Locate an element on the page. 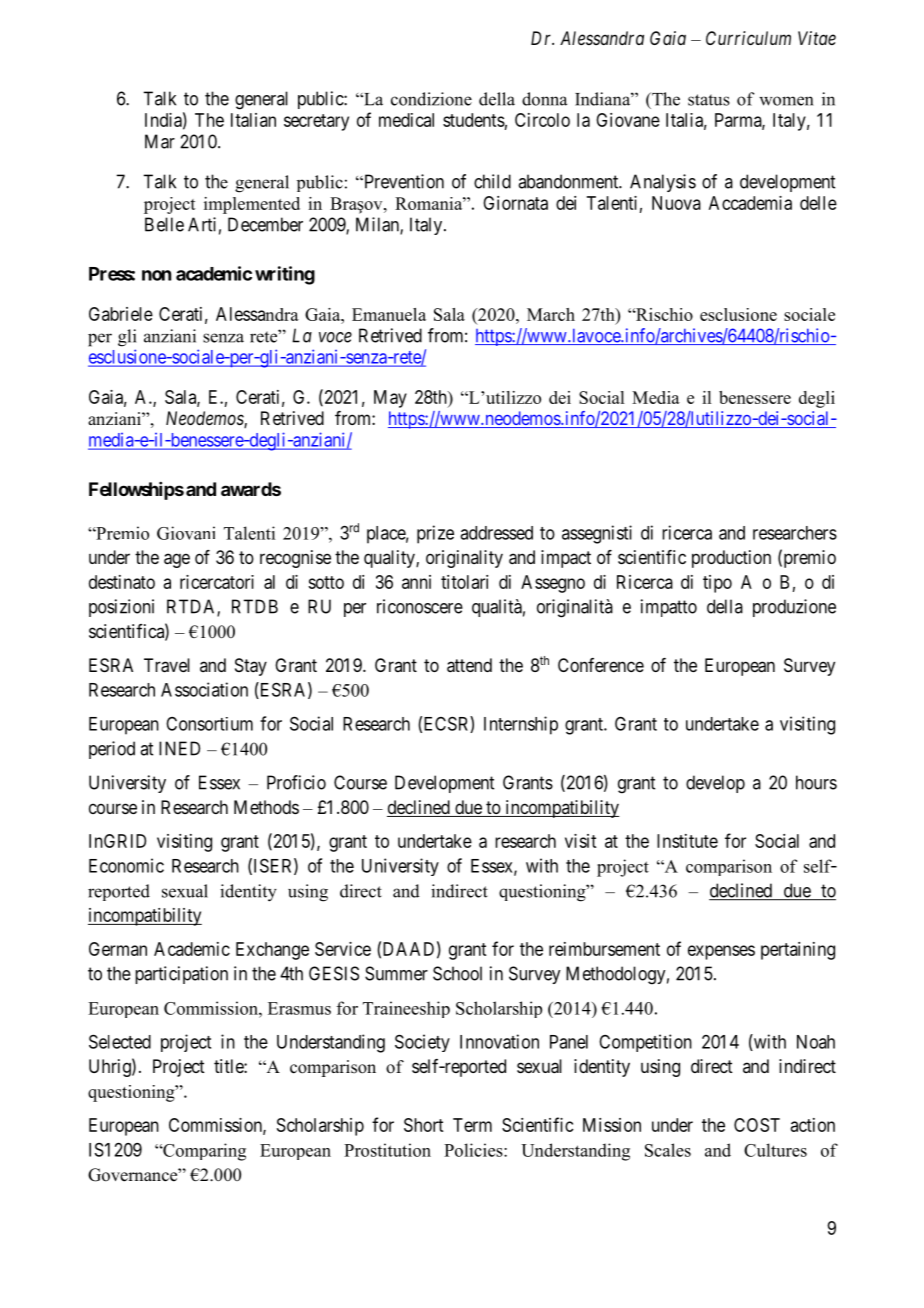 The width and height of the document is (924, 1308). Selected is located at coordinates (120, 1041).
